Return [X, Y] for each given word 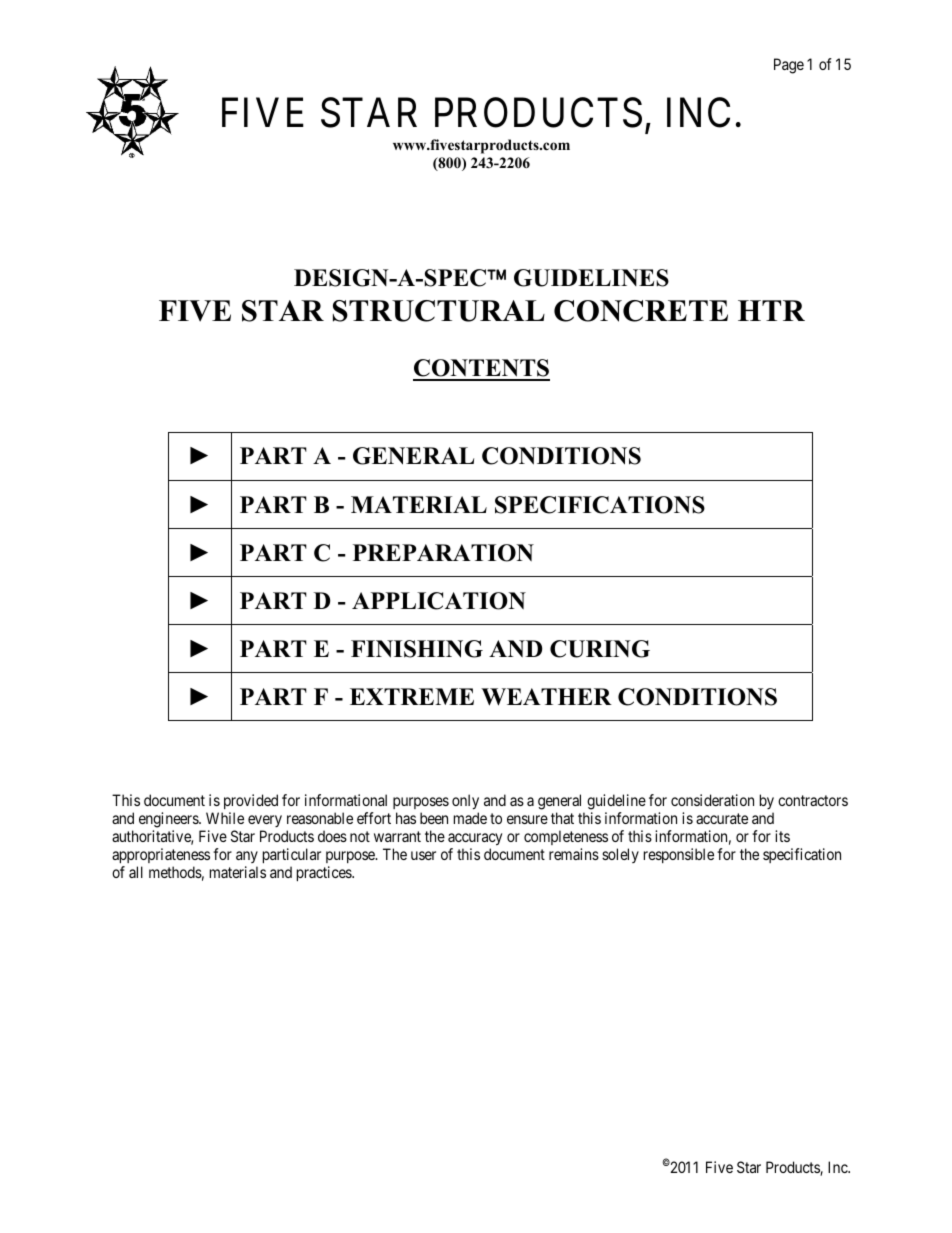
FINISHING [417, 649]
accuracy [475, 841]
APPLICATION [439, 601]
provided [250, 803]
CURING [600, 649]
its [782, 836]
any [247, 859]
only [465, 803]
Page [789, 66]
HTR [771, 310]
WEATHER [546, 697]
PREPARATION [443, 553]
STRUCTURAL [439, 311]
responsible [679, 855]
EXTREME [412, 696]
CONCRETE [641, 311]
